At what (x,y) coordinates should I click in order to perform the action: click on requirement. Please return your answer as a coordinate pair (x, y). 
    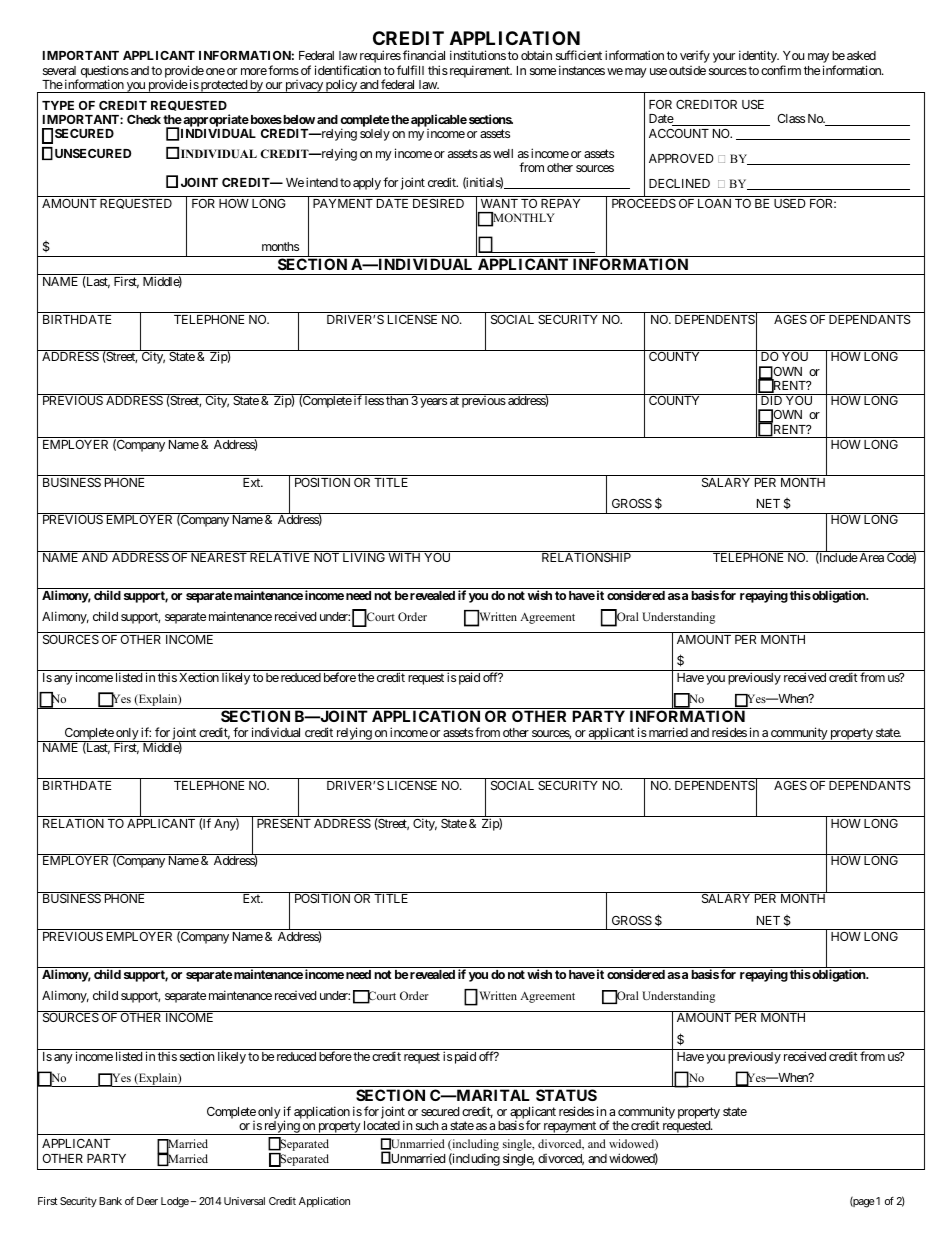
    Looking at the image, I should click on (479, 71).
